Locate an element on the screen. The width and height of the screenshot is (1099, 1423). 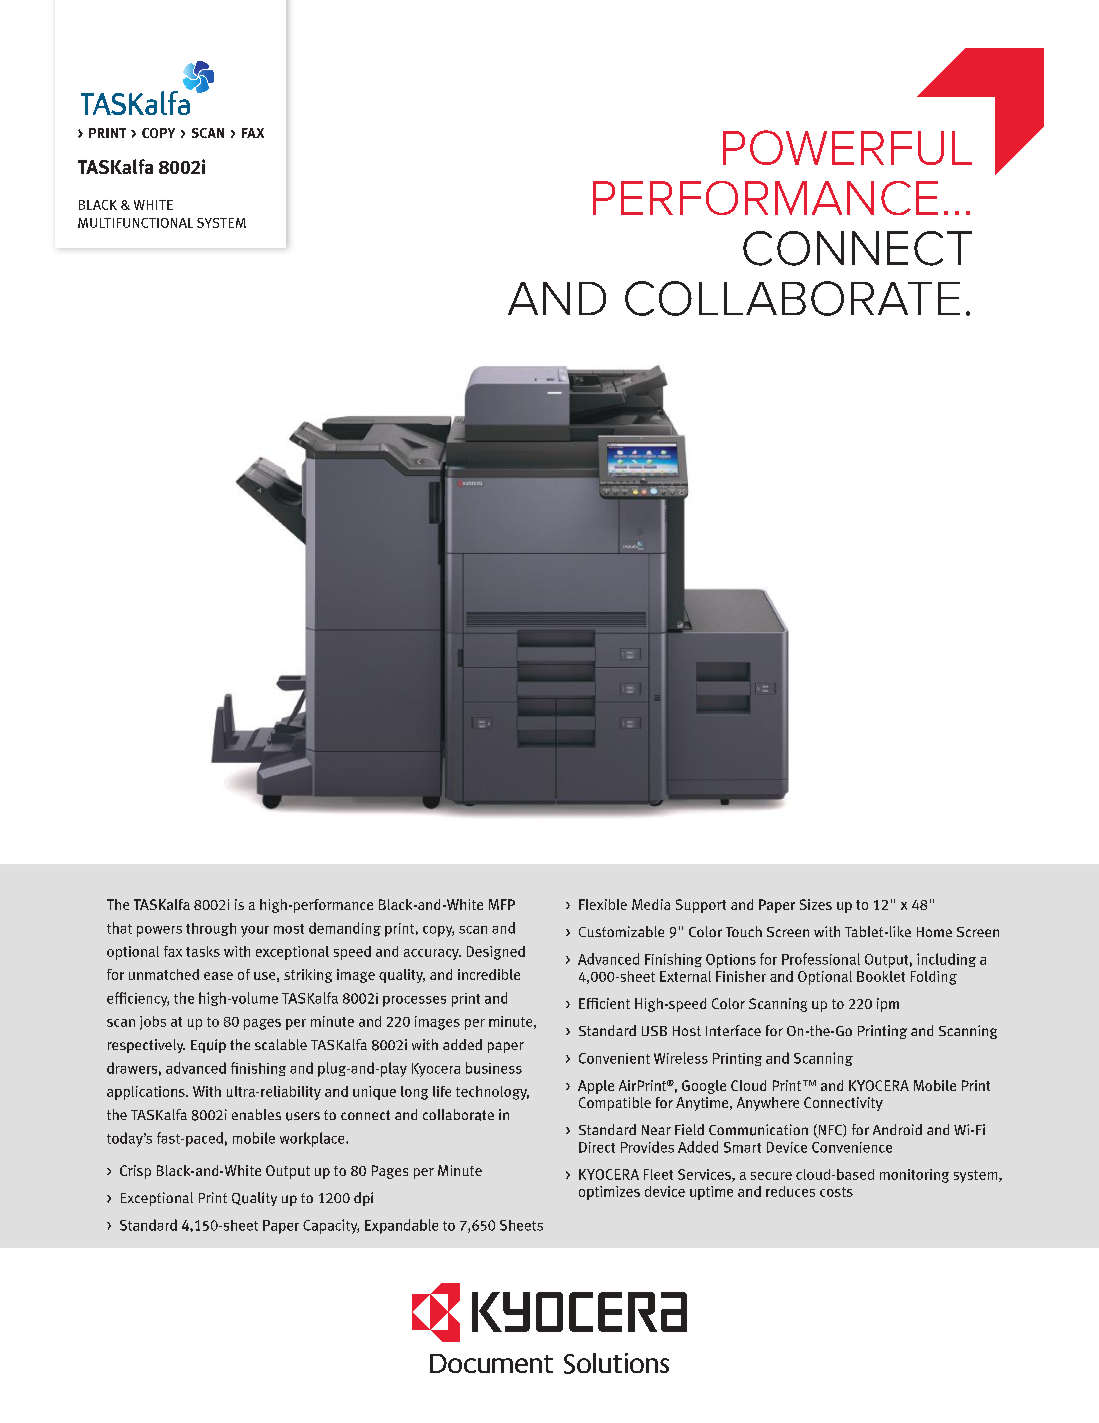
ease is located at coordinates (218, 976).
